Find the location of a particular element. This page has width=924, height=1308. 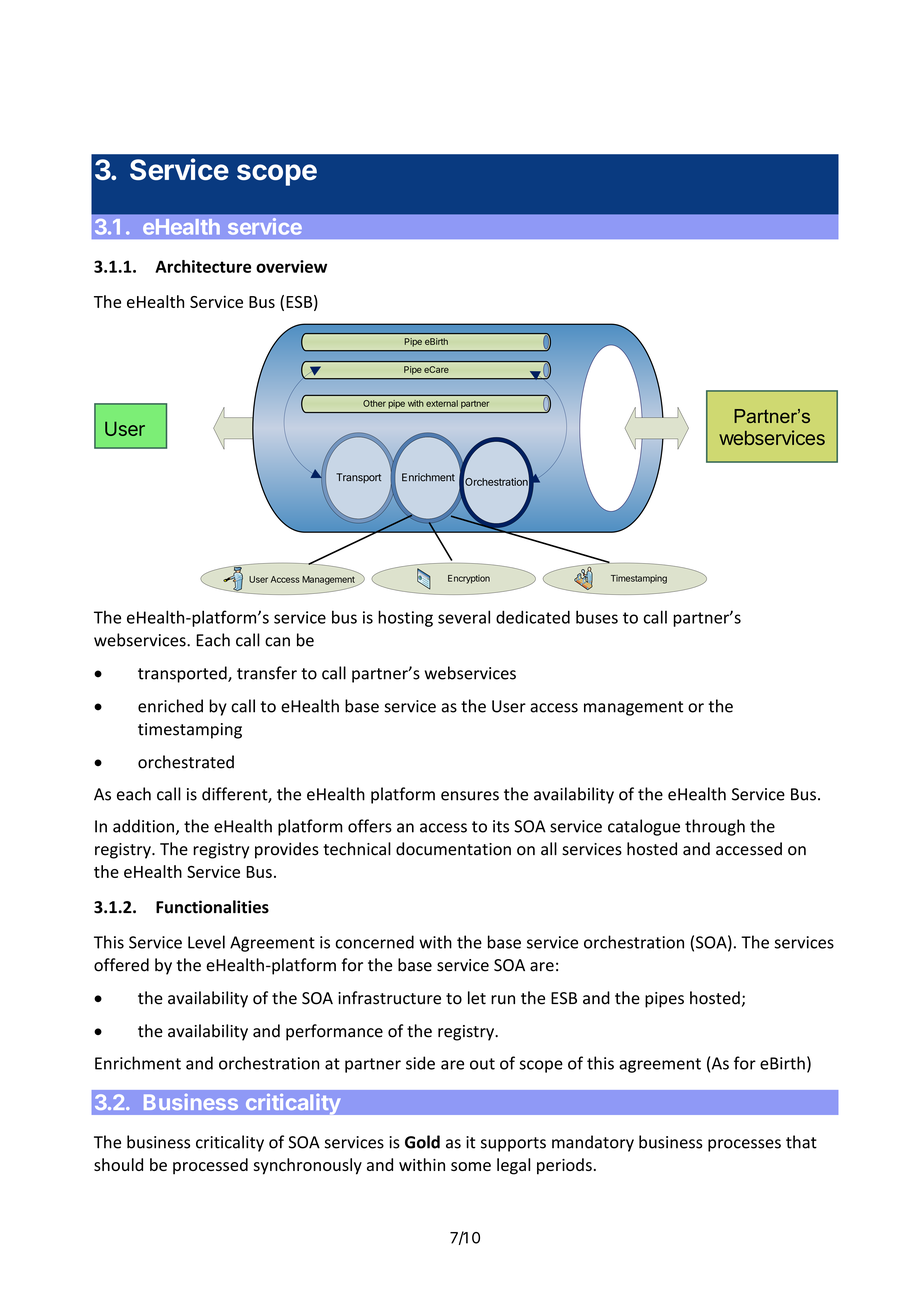

Architecture is located at coordinates (203, 266).
